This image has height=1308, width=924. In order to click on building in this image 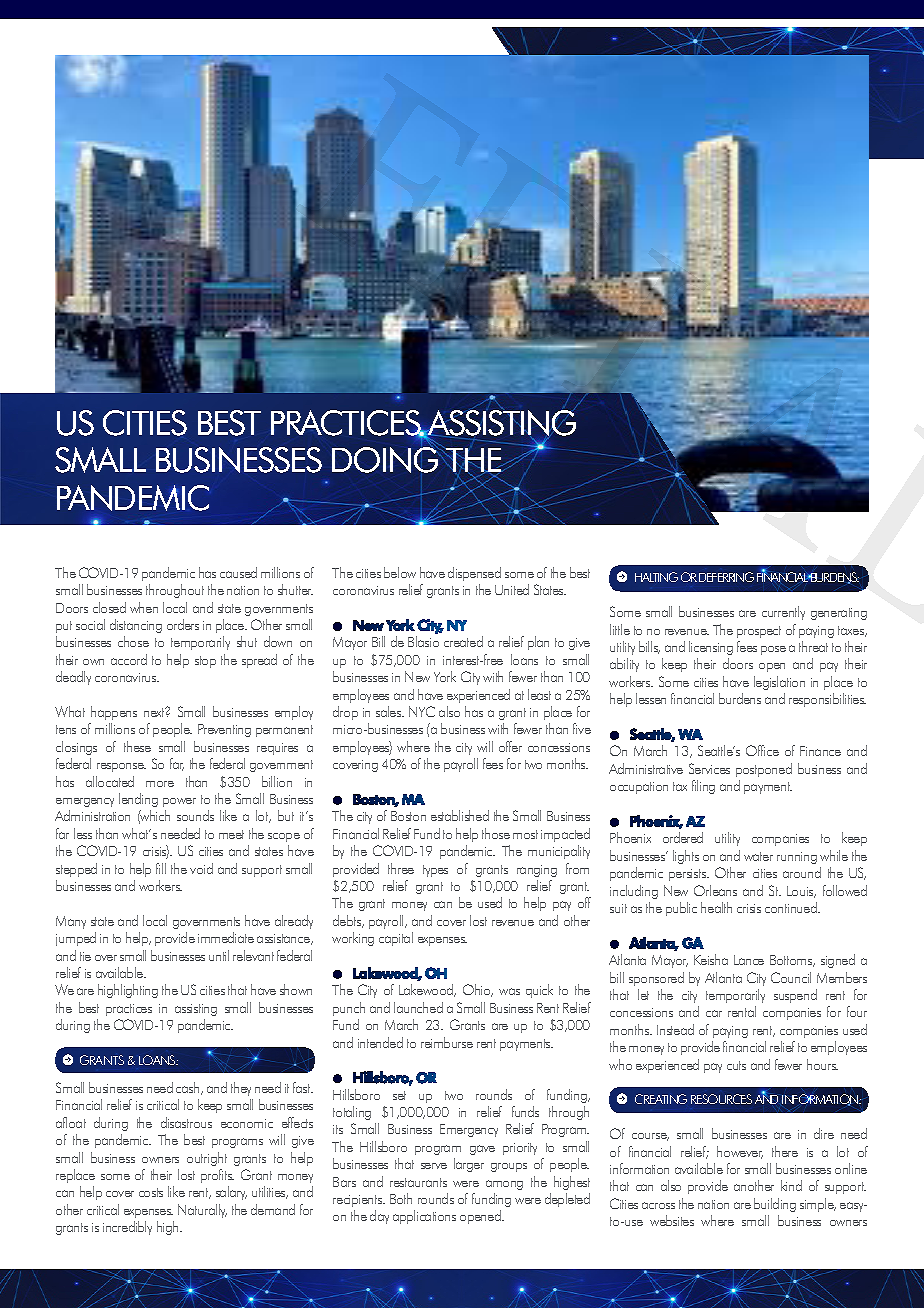, I will do `click(775, 1205)`.
